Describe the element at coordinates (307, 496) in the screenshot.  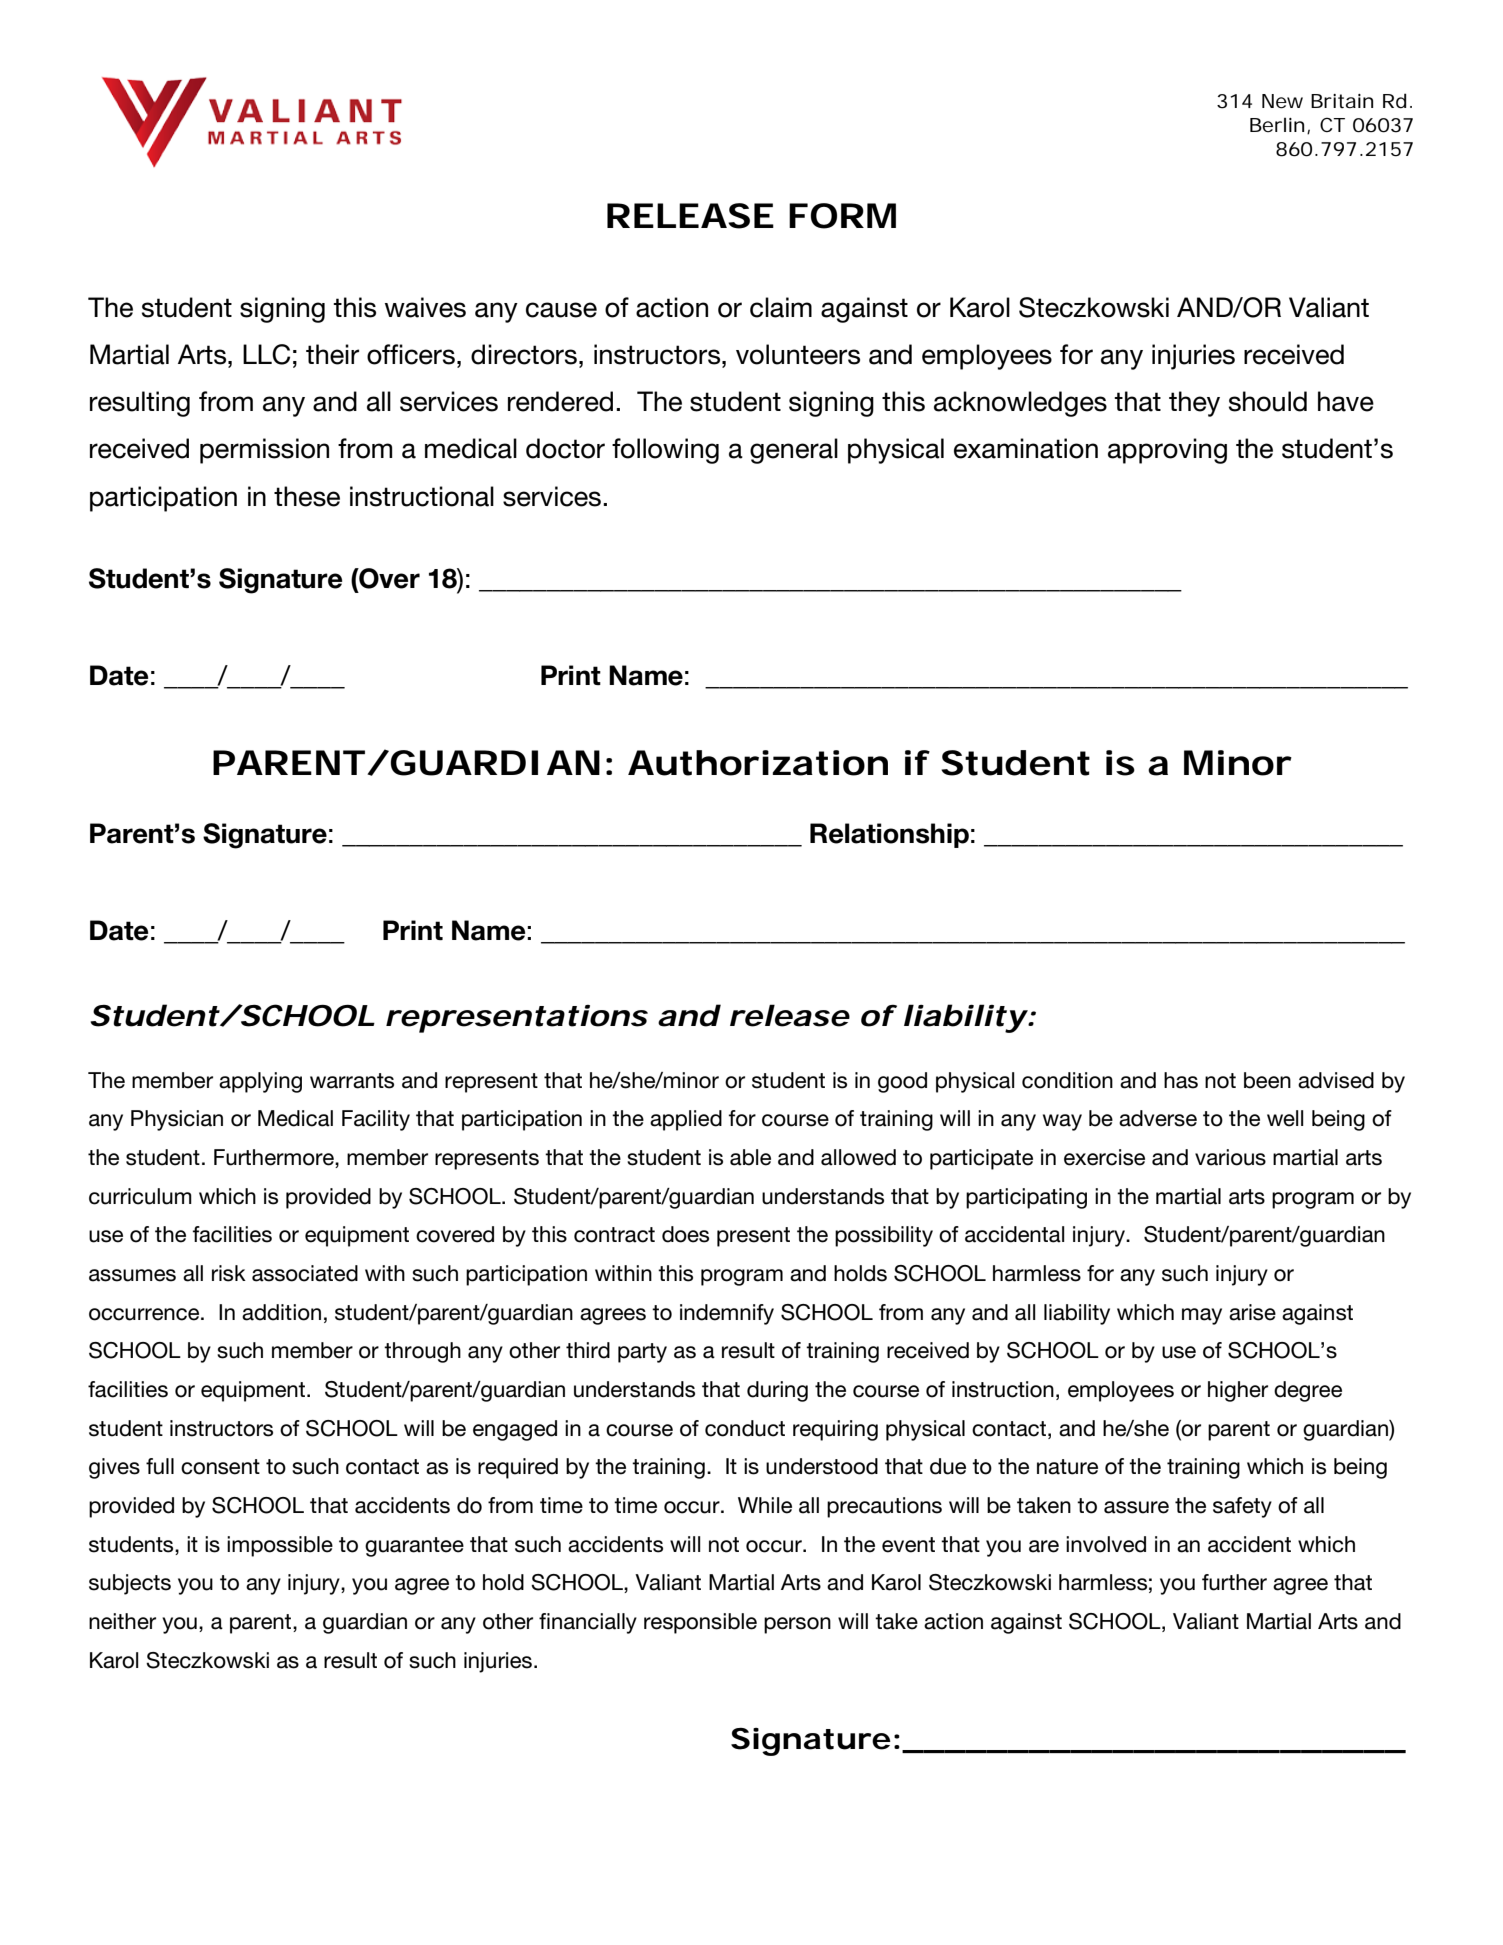
I see `these` at that location.
